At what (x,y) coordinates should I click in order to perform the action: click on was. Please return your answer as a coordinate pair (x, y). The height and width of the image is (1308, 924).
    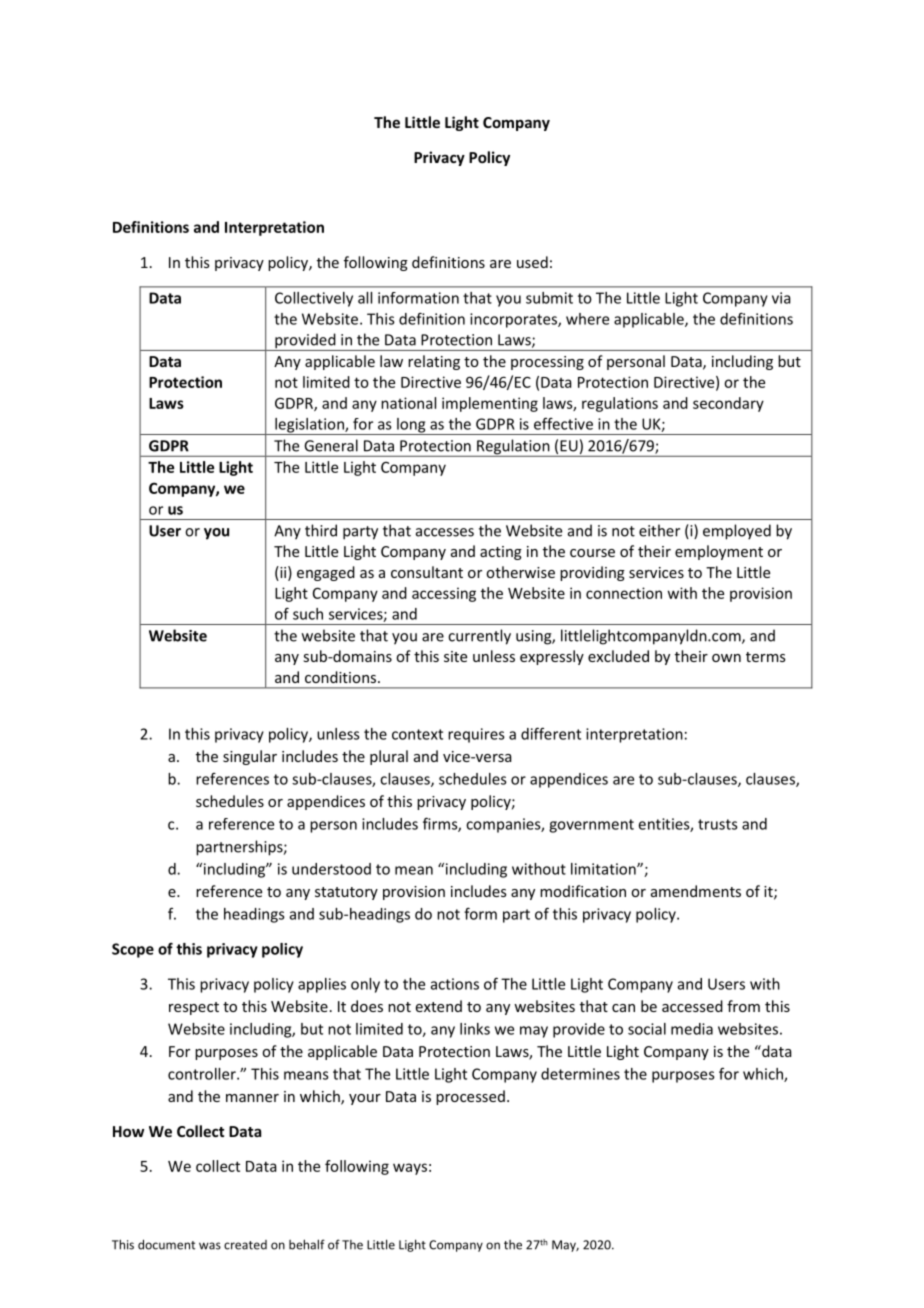
    Looking at the image, I should click on (210, 1246).
